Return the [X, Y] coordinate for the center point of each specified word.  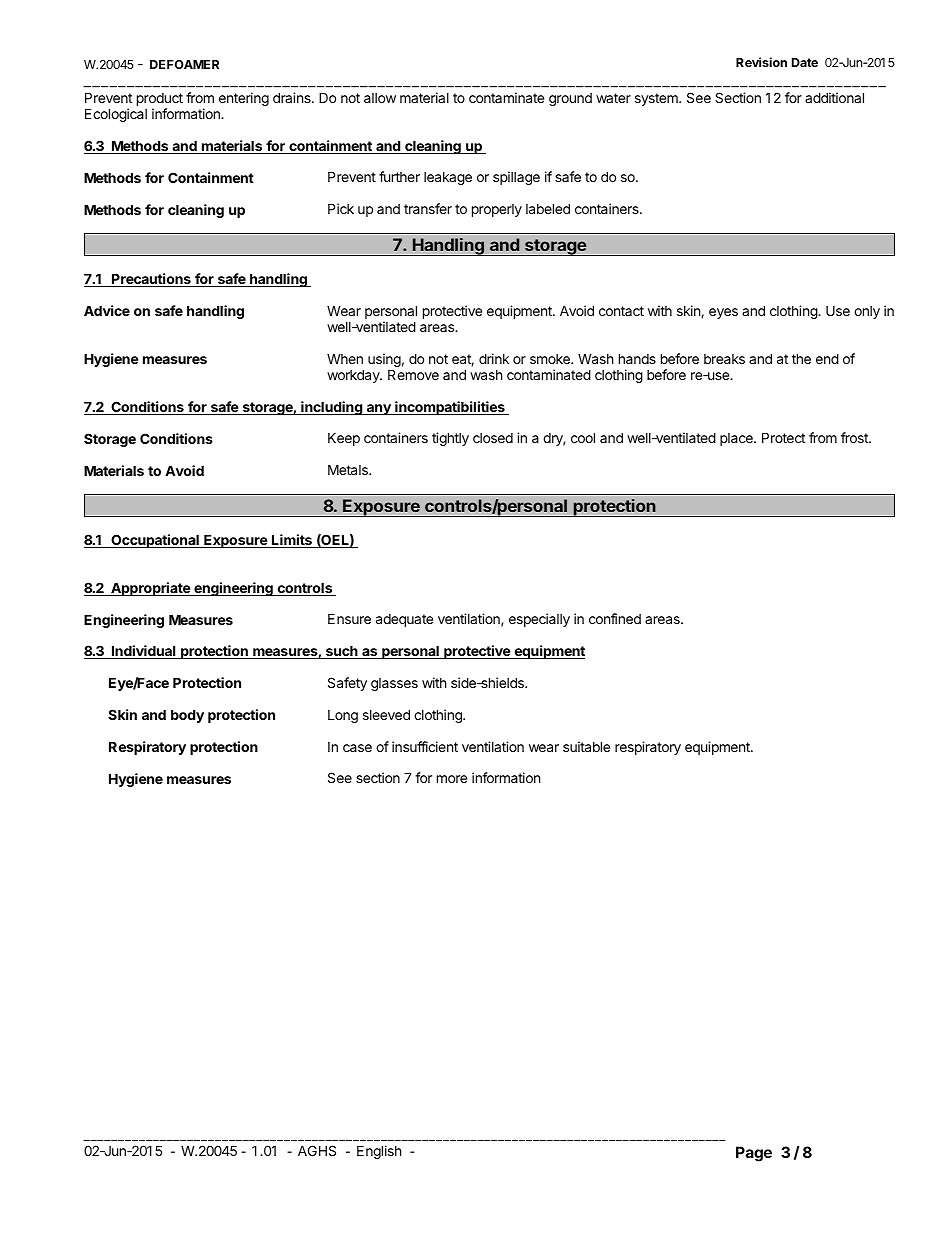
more [452, 779]
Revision [761, 62]
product [160, 99]
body [187, 716]
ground [570, 99]
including [331, 408]
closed [493, 438]
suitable [586, 746]
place [737, 439]
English [379, 1152]
